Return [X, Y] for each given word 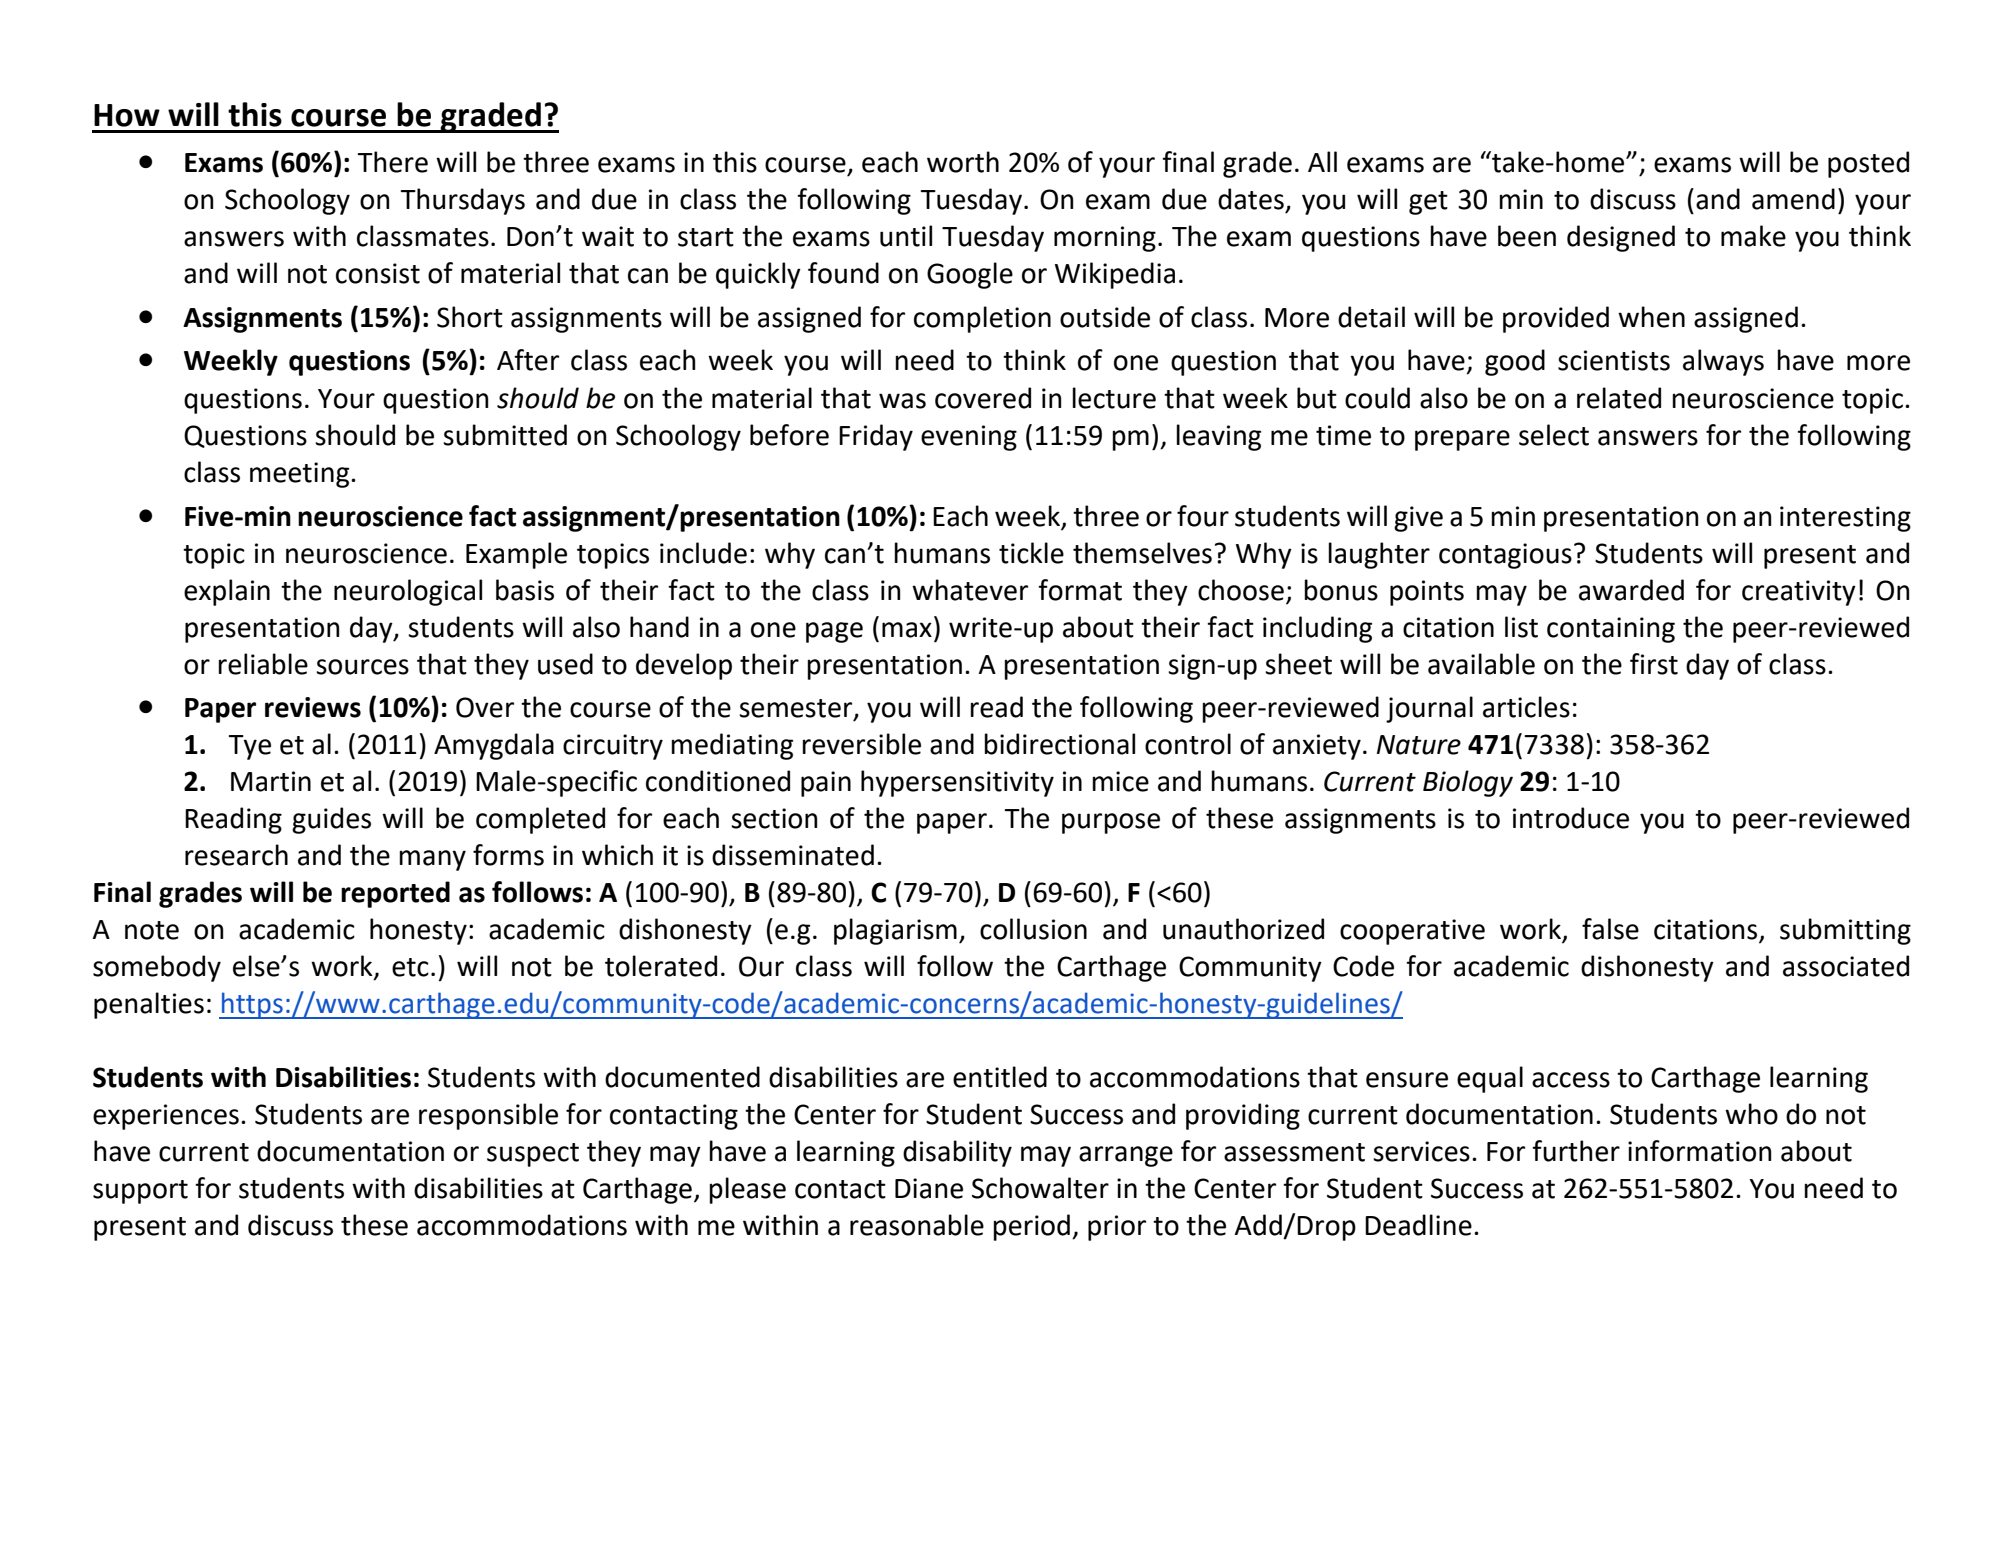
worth [963, 162]
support [140, 1192]
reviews [313, 707]
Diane [929, 1188]
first [1654, 664]
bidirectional [1059, 744]
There [393, 162]
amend [1793, 199]
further [1576, 1151]
